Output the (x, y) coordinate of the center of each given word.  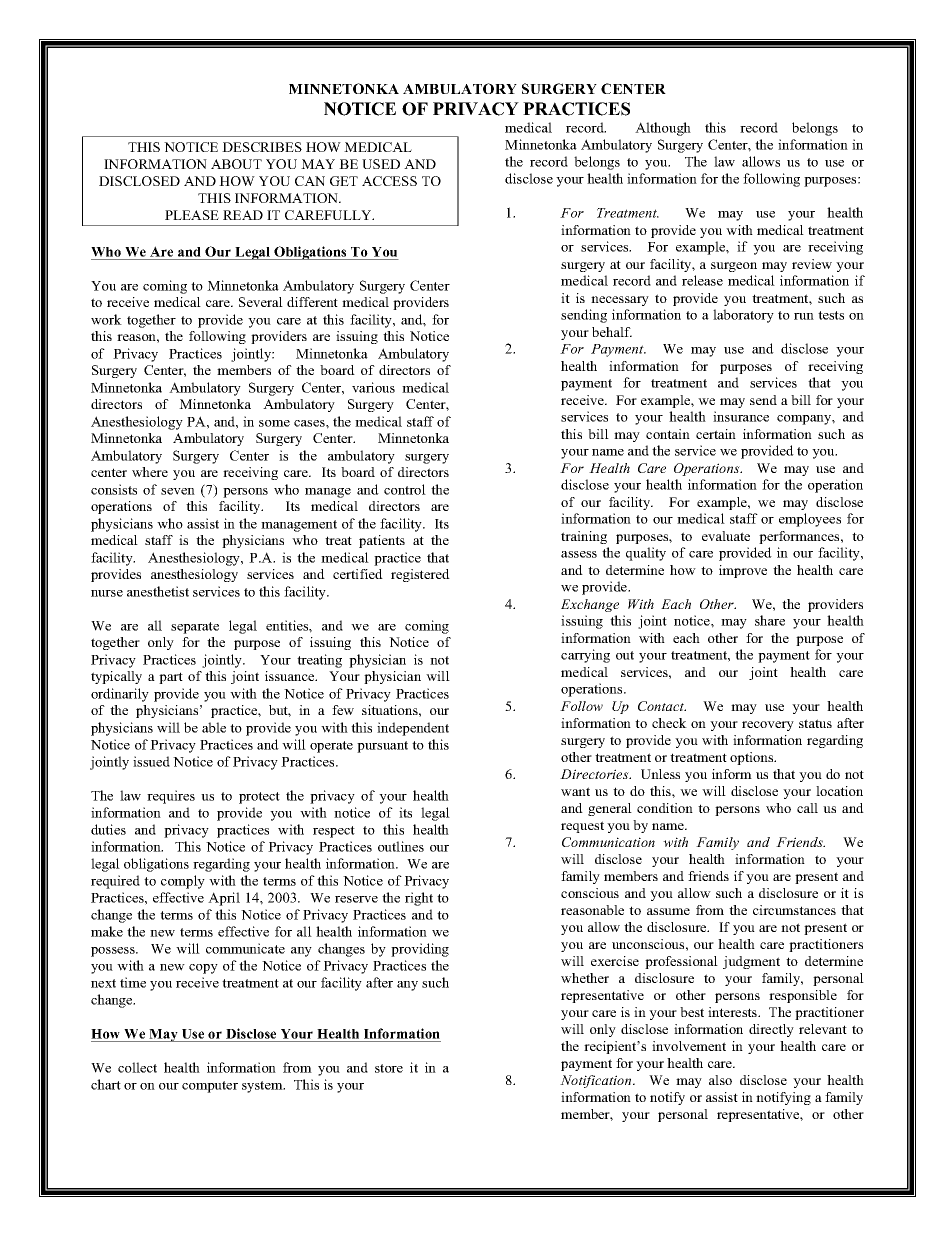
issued (151, 761)
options (753, 758)
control (405, 489)
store (389, 1068)
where (150, 472)
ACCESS (389, 181)
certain (716, 434)
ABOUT (236, 164)
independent (413, 729)
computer (210, 1087)
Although (663, 129)
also (720, 1080)
